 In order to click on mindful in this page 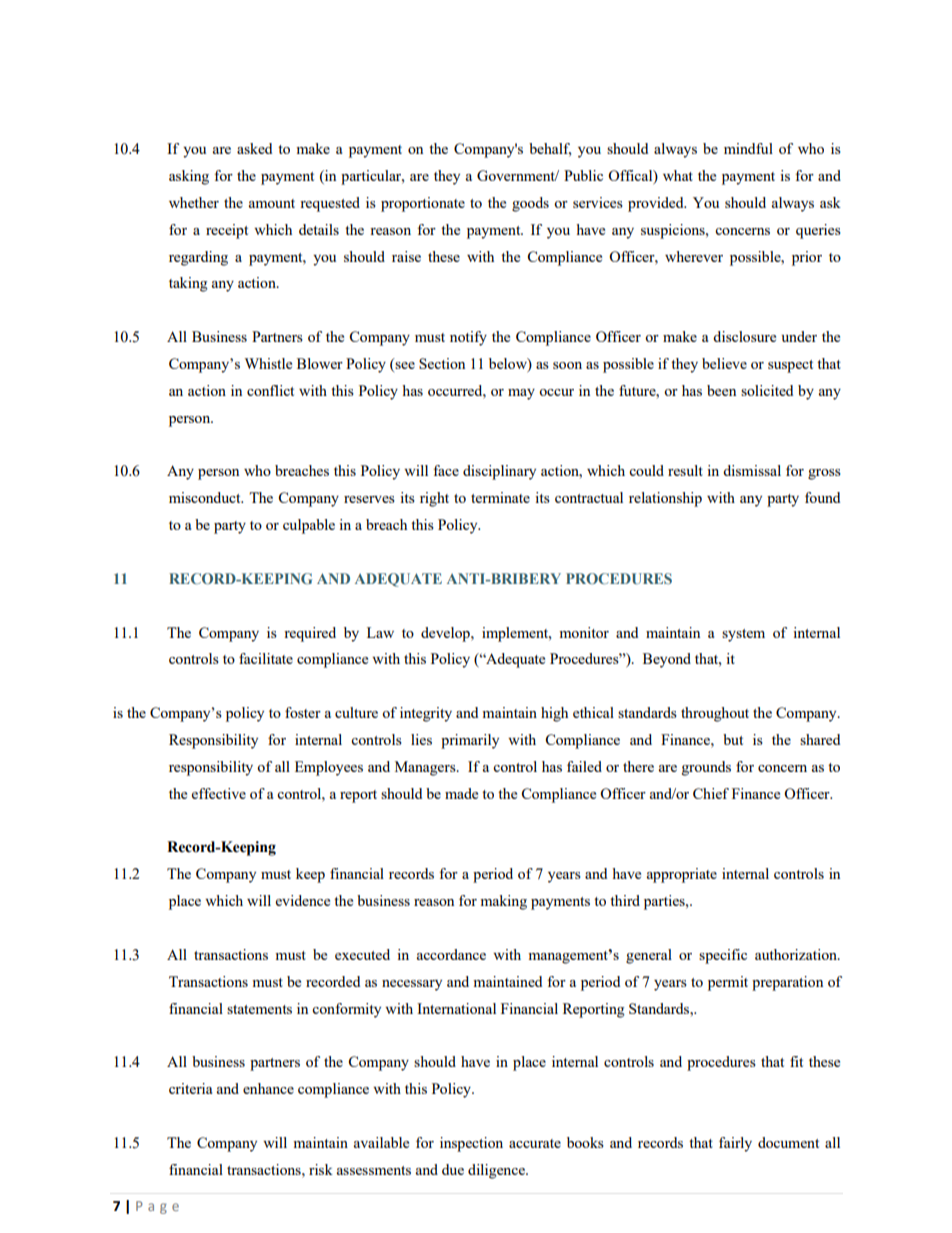, I will do `click(748, 148)`.
